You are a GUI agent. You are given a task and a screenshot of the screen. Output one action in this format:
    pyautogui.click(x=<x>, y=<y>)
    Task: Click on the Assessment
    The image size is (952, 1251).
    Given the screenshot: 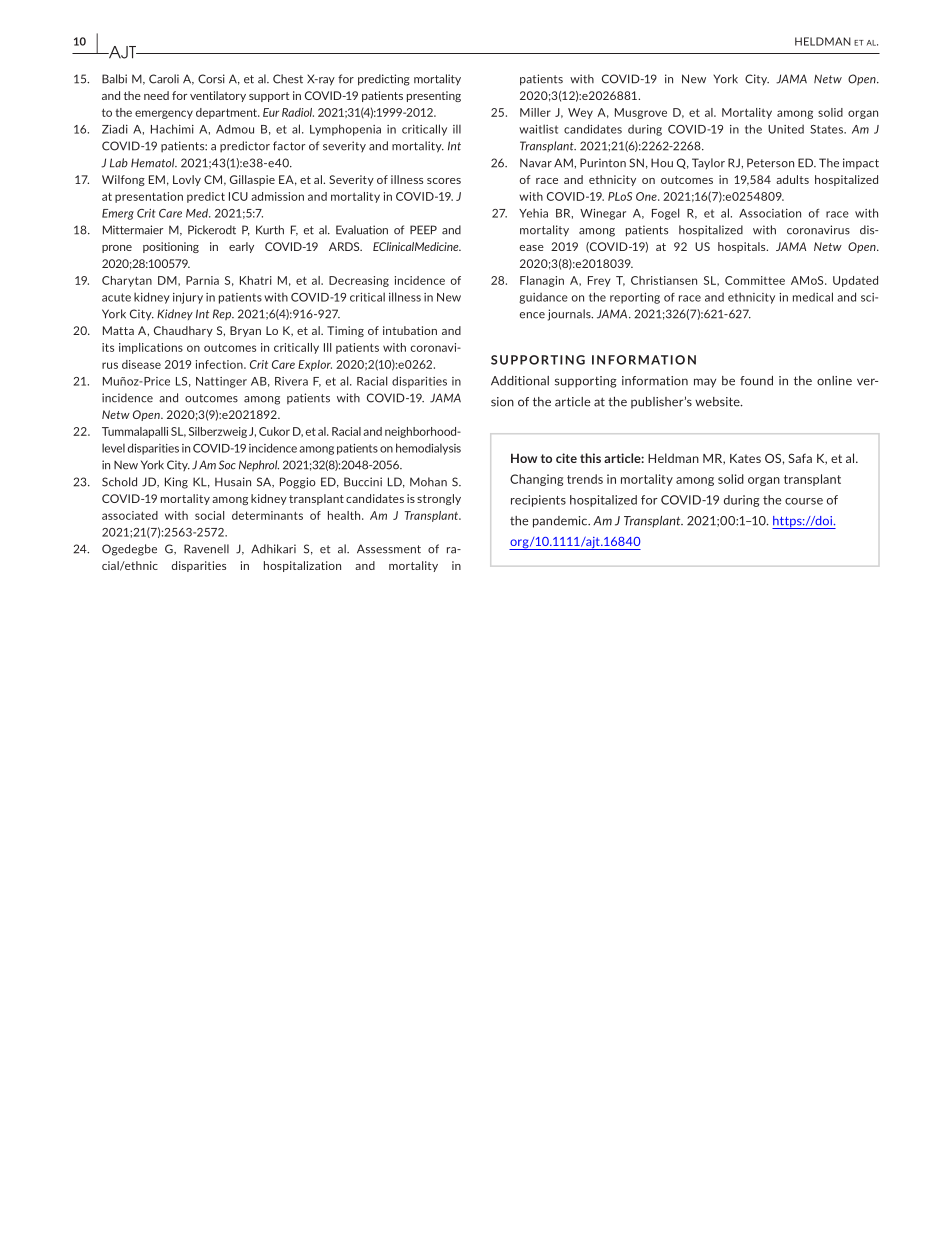 What is the action you would take?
    pyautogui.click(x=389, y=549)
